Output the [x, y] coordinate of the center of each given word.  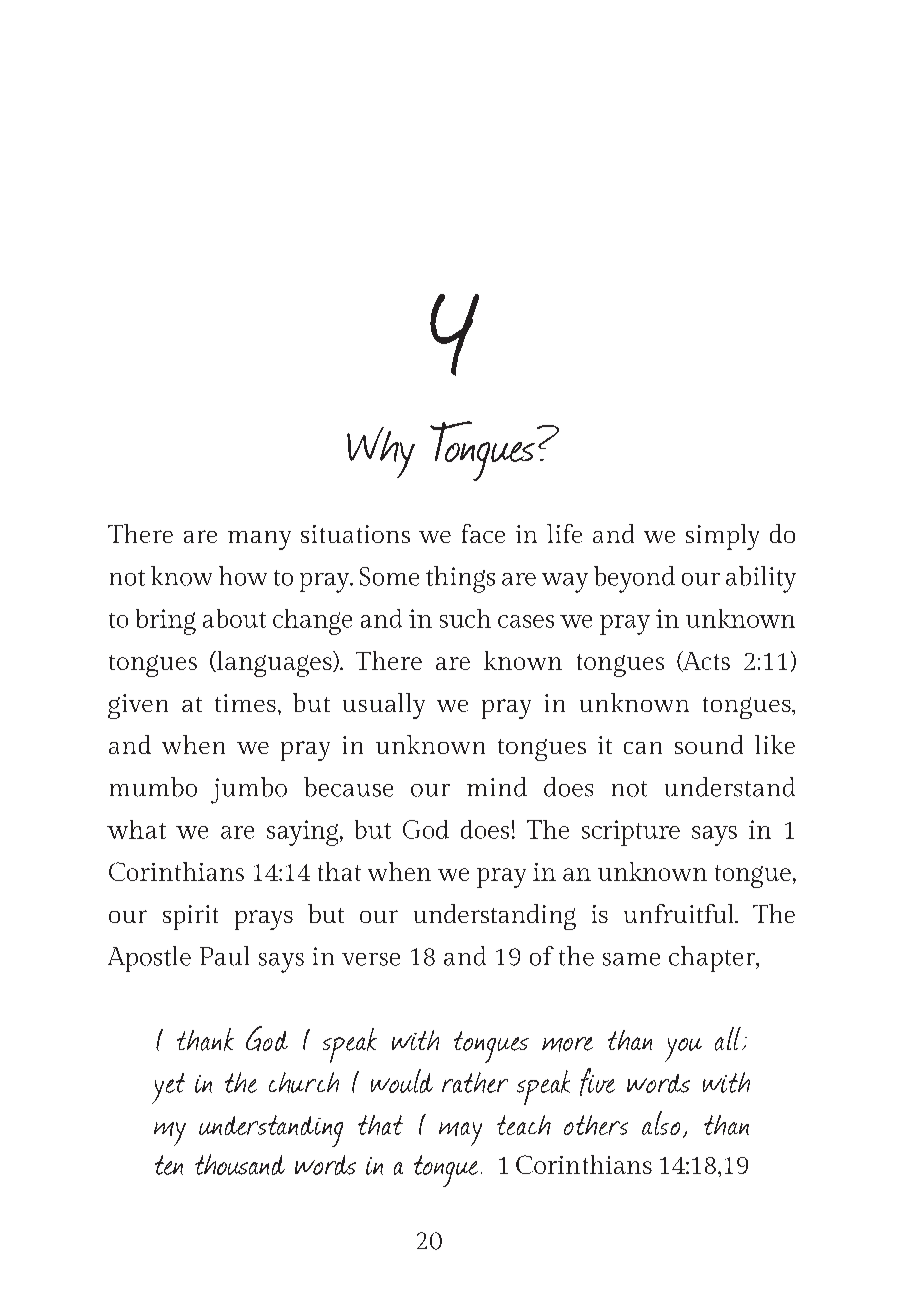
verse [371, 959]
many [259, 540]
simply [722, 537]
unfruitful [680, 913]
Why [381, 452]
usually [384, 706]
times [245, 703]
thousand [240, 1164]
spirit [190, 917]
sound [709, 744]
